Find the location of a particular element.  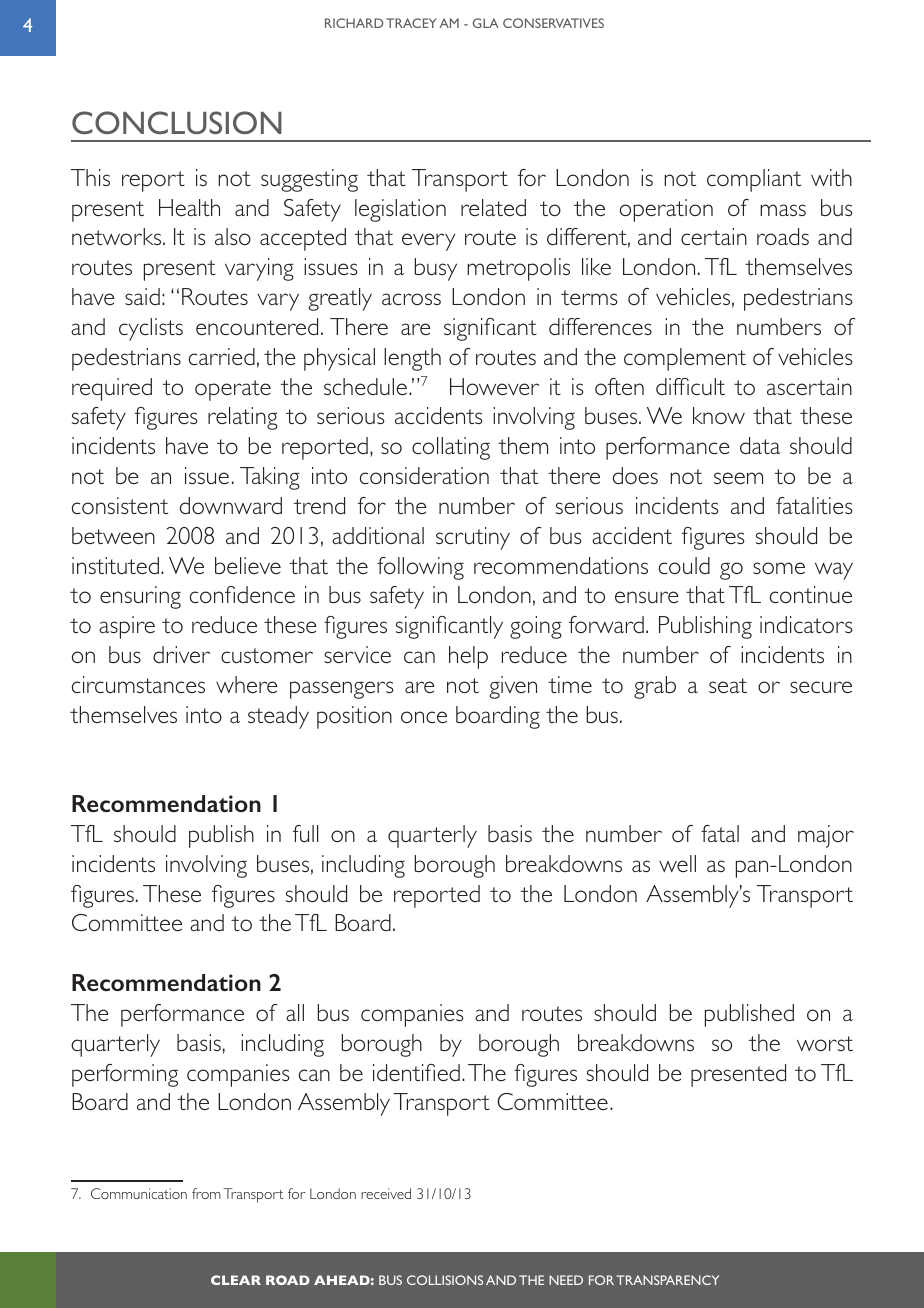

CONCLUSION is located at coordinates (177, 122).
